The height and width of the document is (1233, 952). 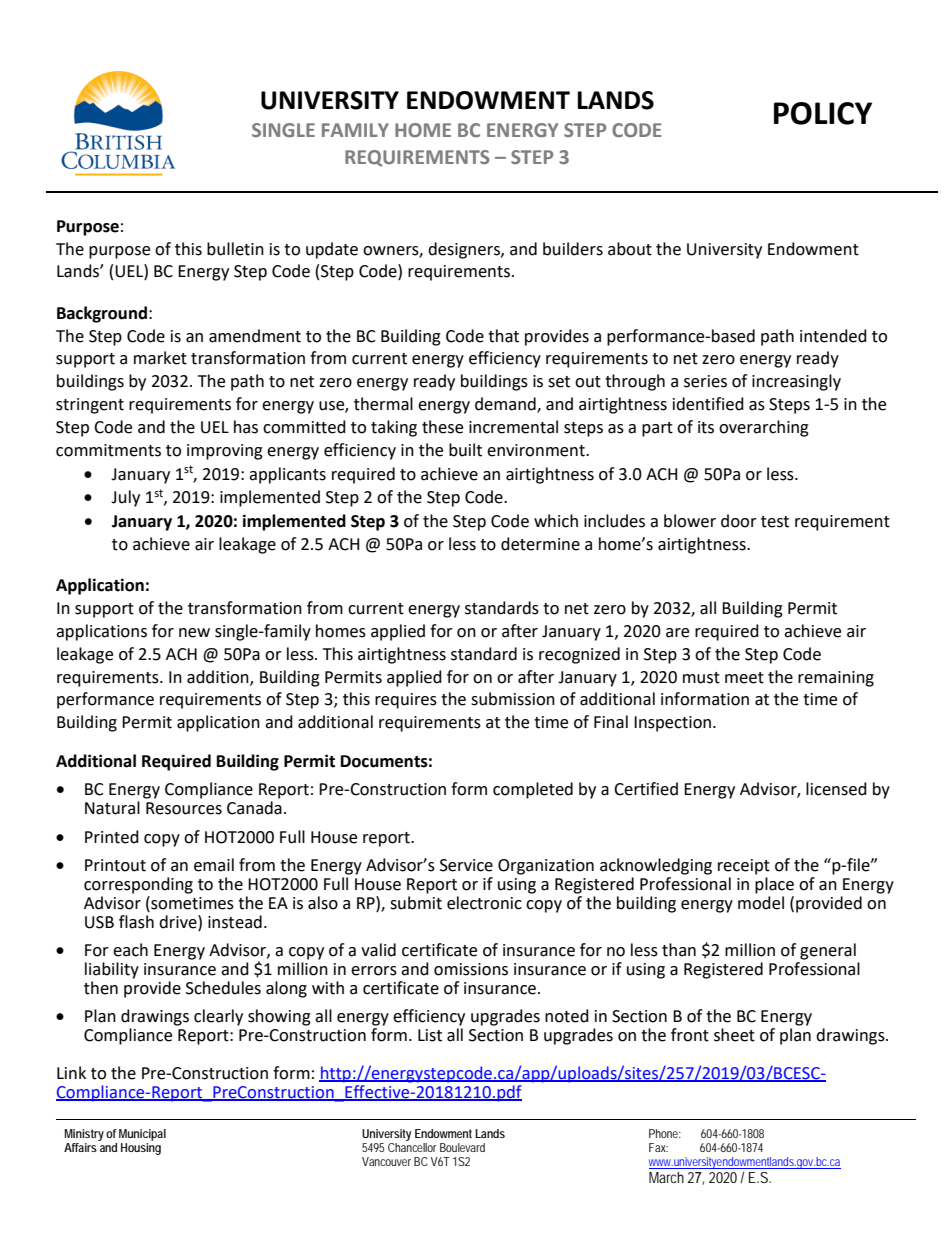 What do you see at coordinates (823, 113) in the document?
I see `POLICY` at bounding box center [823, 113].
